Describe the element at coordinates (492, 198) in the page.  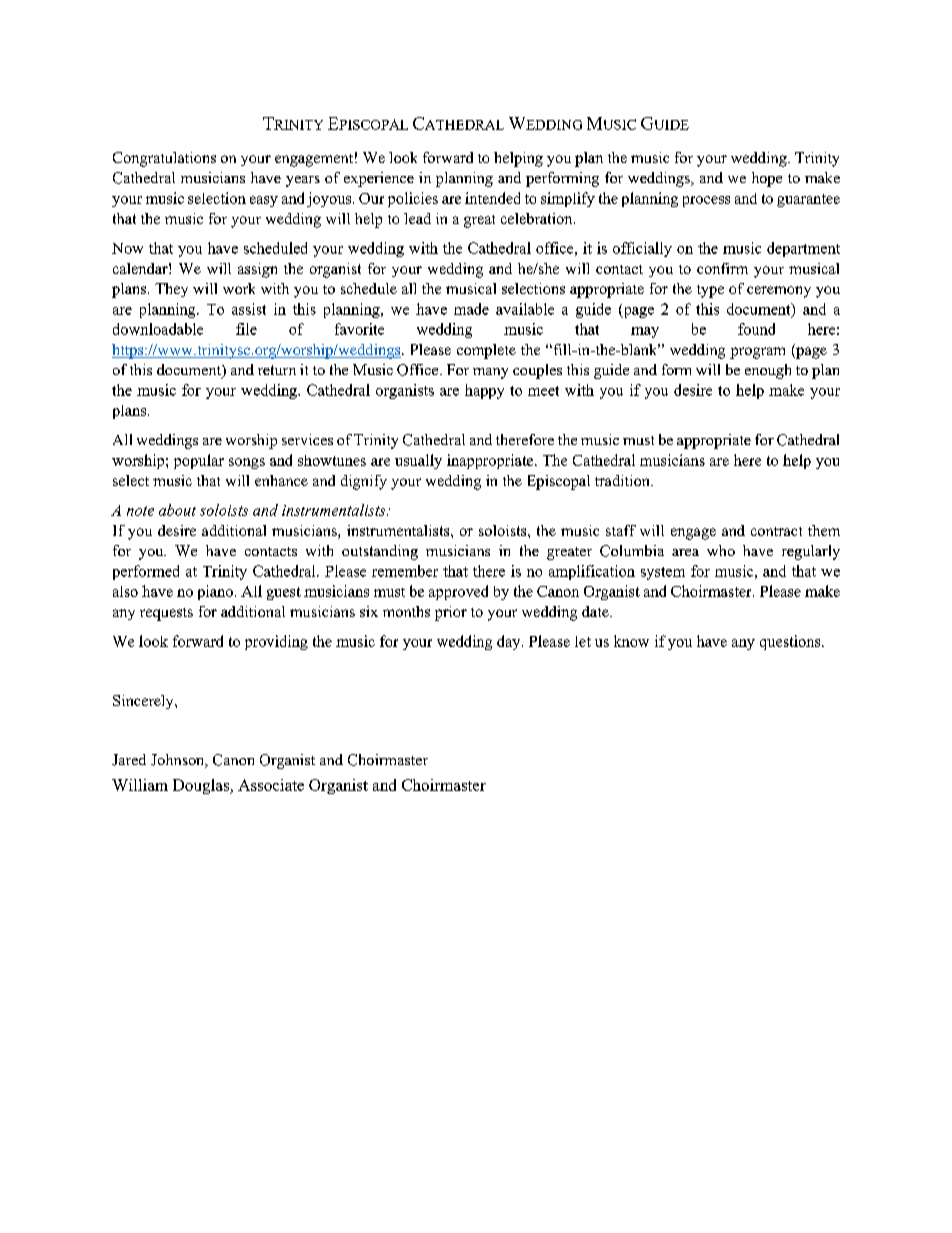
I see `intended` at that location.
